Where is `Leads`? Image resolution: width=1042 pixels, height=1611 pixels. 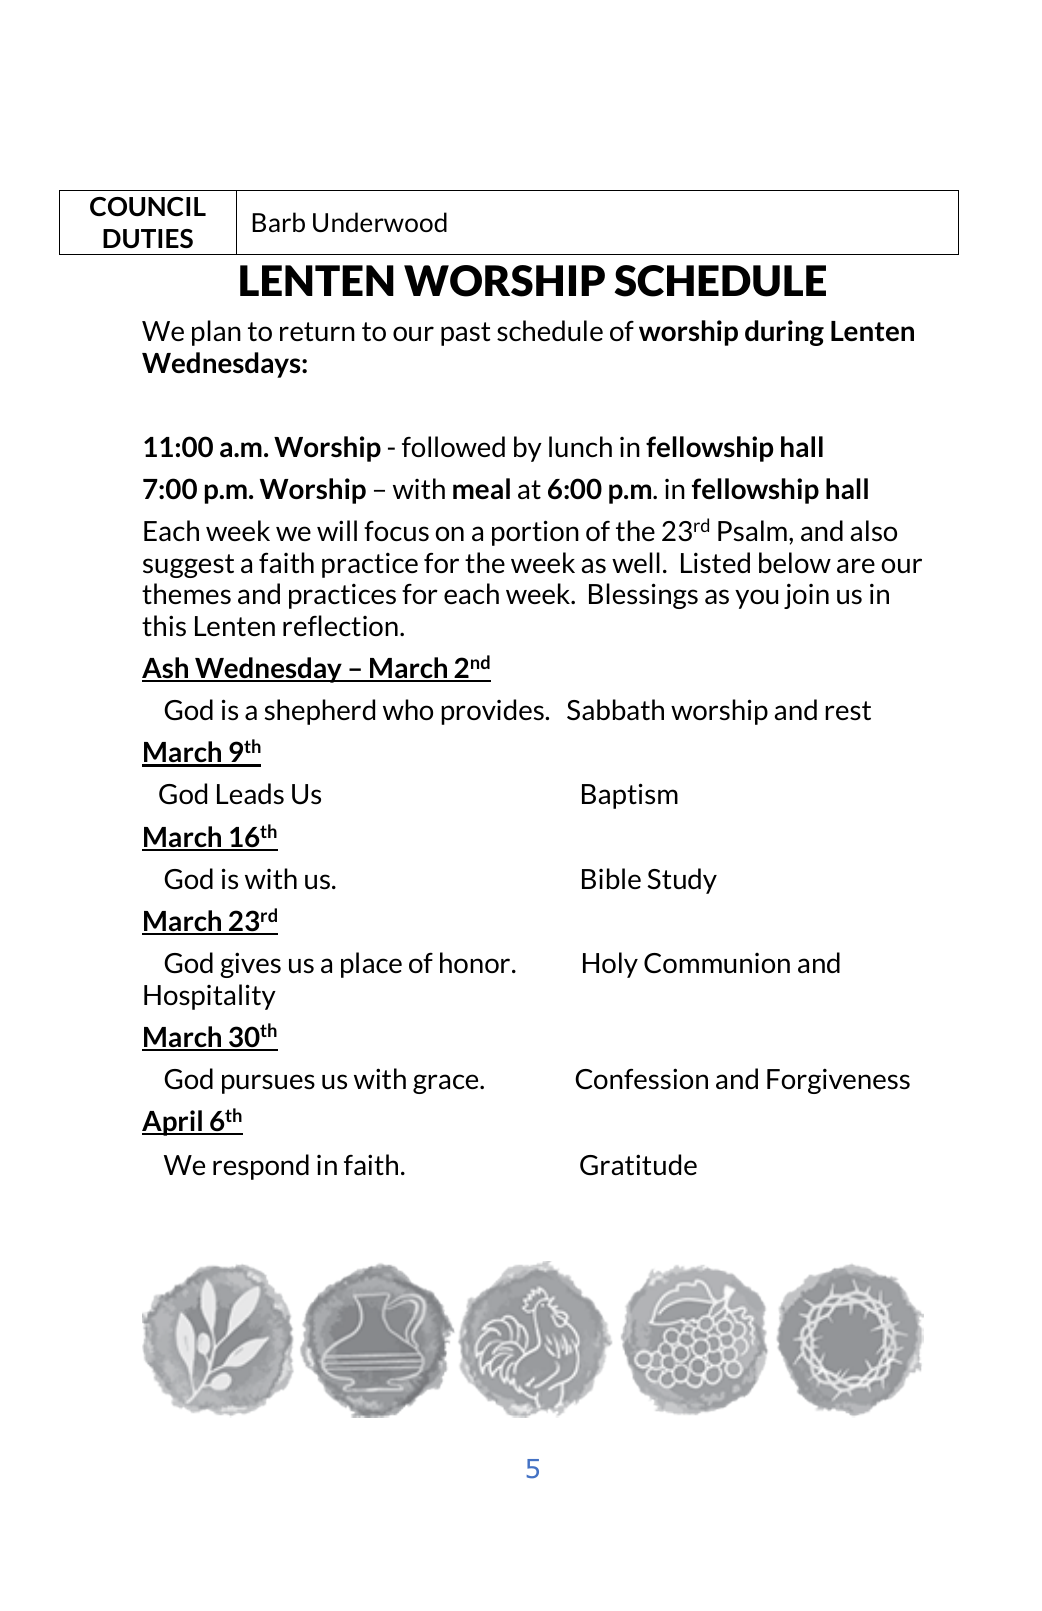
Leads is located at coordinates (250, 794).
